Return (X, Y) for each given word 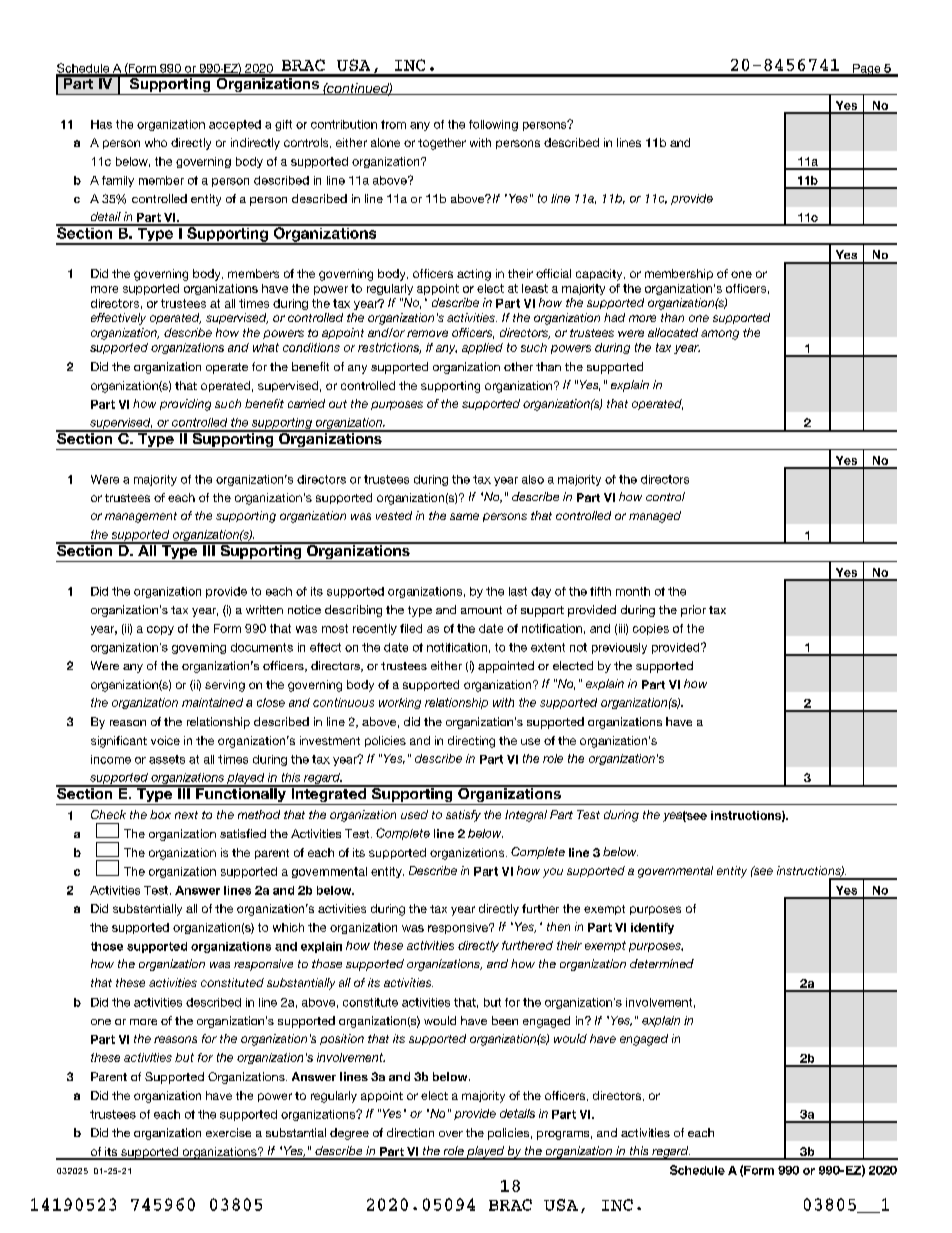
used (414, 814)
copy (160, 630)
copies (651, 629)
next (186, 815)
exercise (228, 1132)
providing (185, 405)
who (156, 142)
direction (410, 1132)
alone (385, 142)
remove (427, 333)
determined (662, 963)
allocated (673, 332)
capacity (600, 275)
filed (411, 628)
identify (652, 928)
